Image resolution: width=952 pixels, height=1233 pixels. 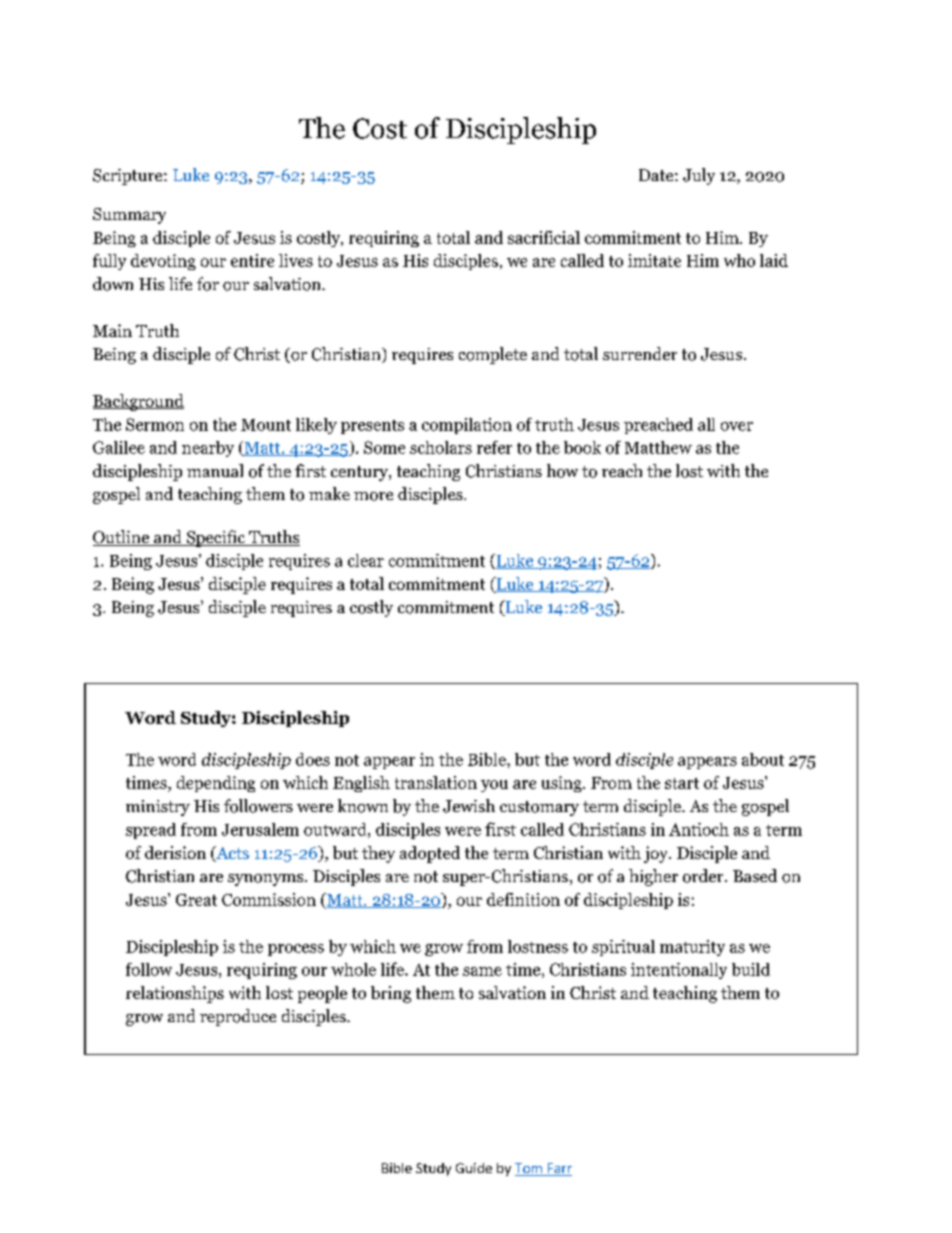 I want to click on Summary, so click(x=129, y=216).
